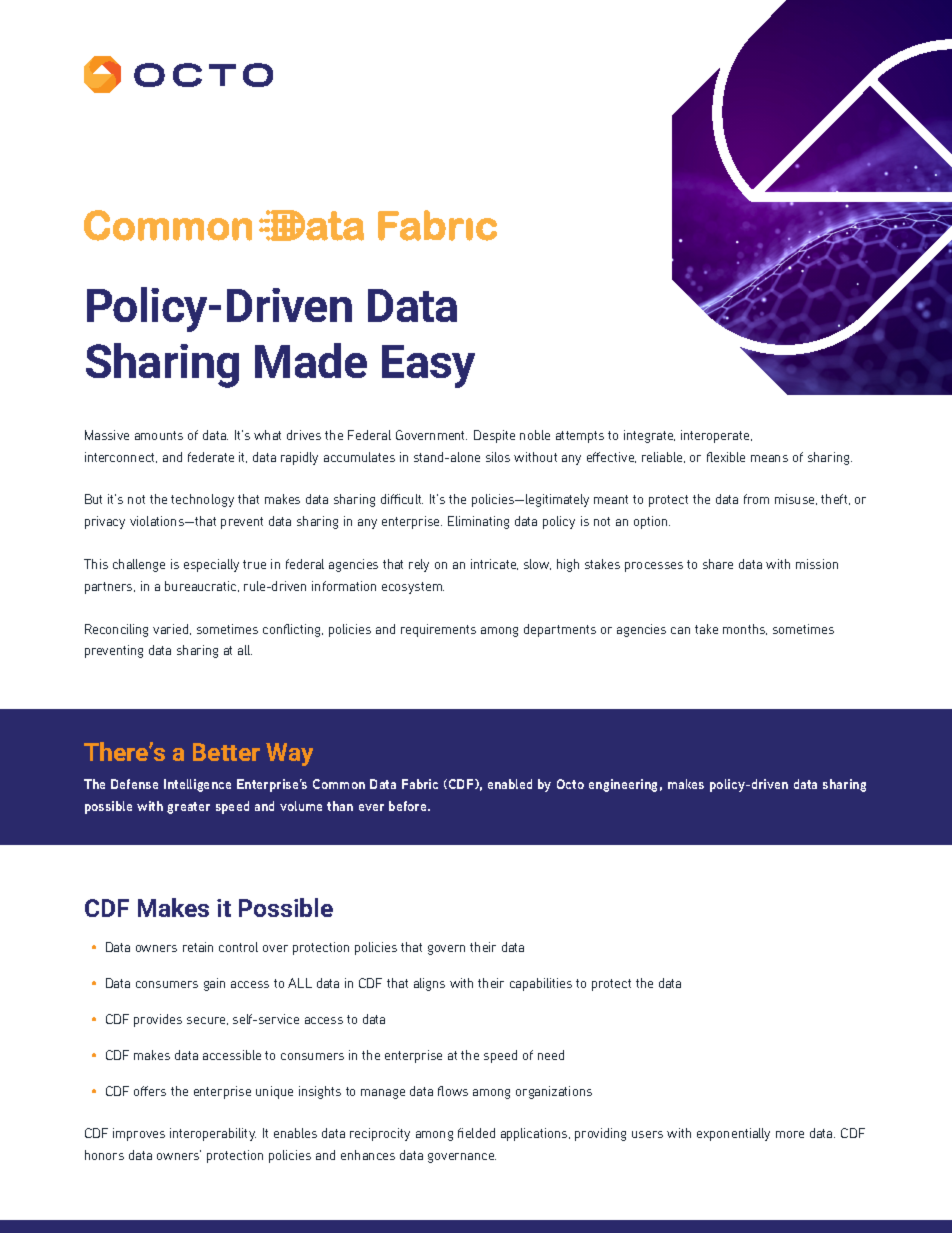  What do you see at coordinates (420, 784) in the screenshot?
I see `Fabric` at bounding box center [420, 784].
